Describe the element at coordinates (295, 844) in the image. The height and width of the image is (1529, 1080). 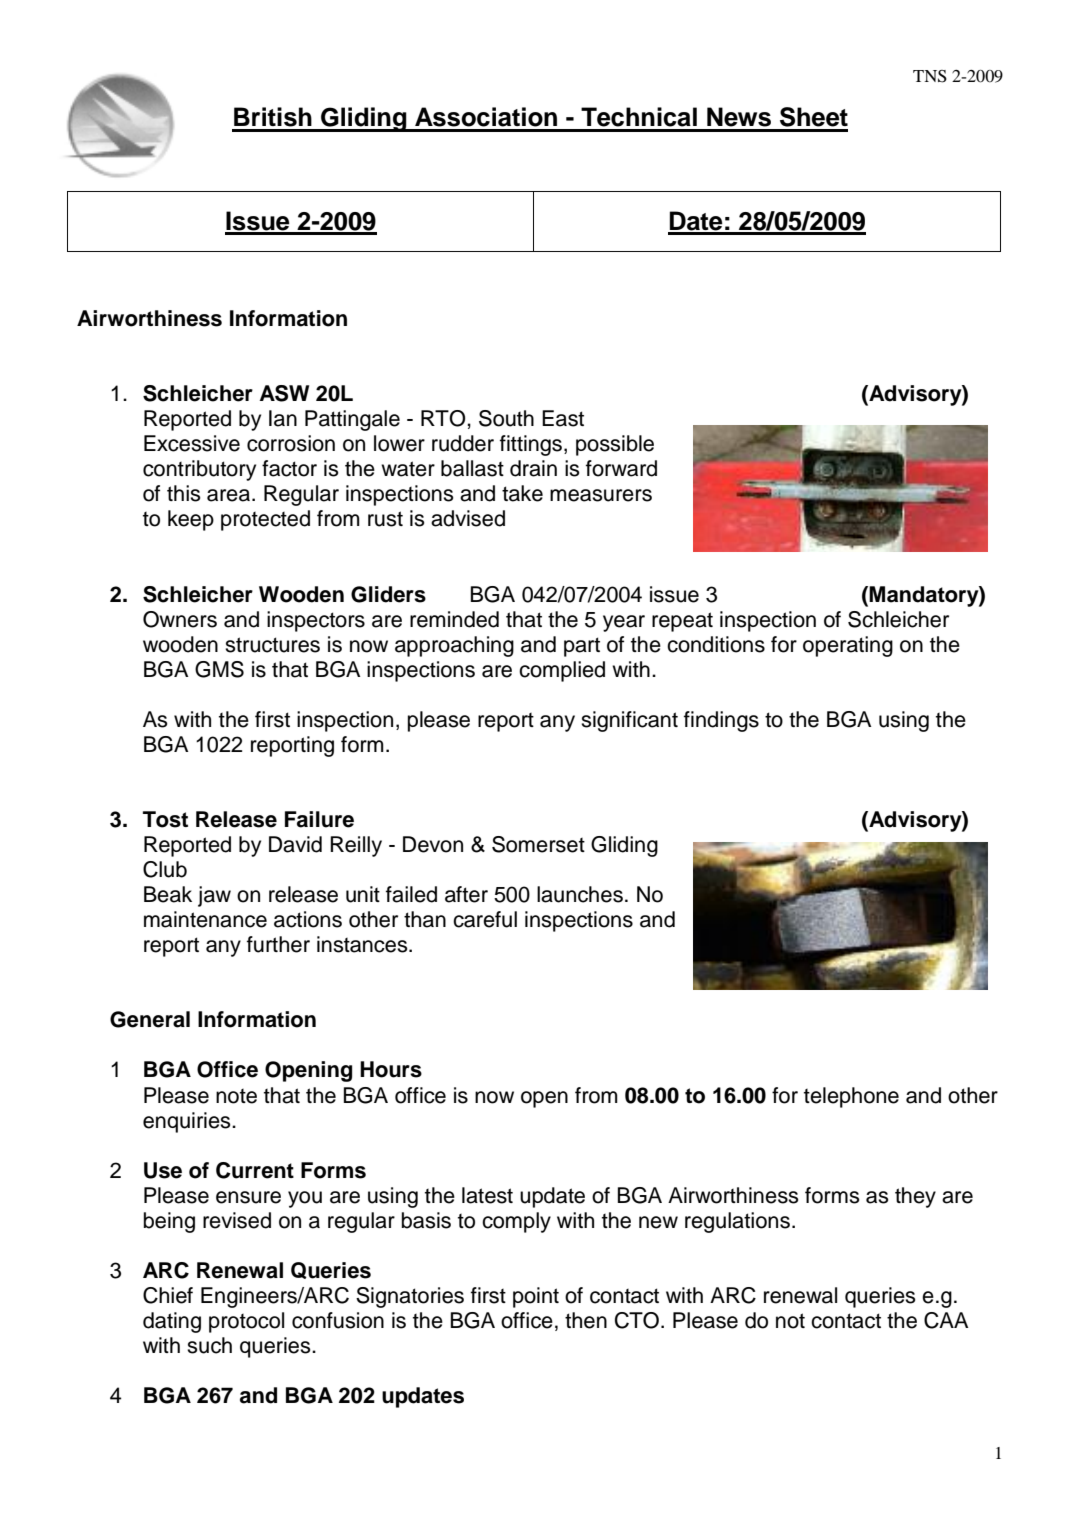
I see `David` at that location.
